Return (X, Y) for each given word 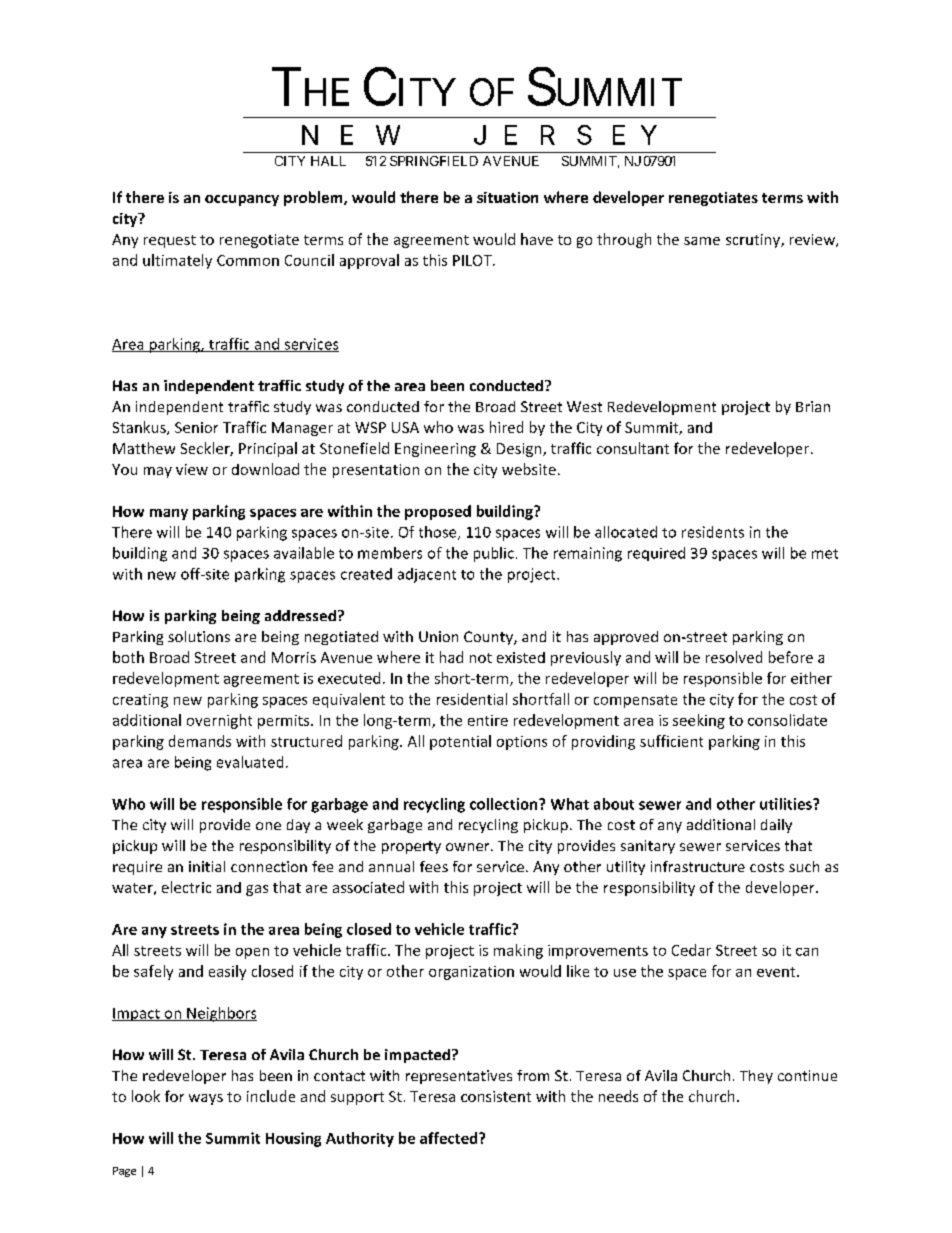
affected (450, 1138)
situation (507, 197)
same (702, 241)
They (756, 1077)
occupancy (242, 200)
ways (206, 1099)
